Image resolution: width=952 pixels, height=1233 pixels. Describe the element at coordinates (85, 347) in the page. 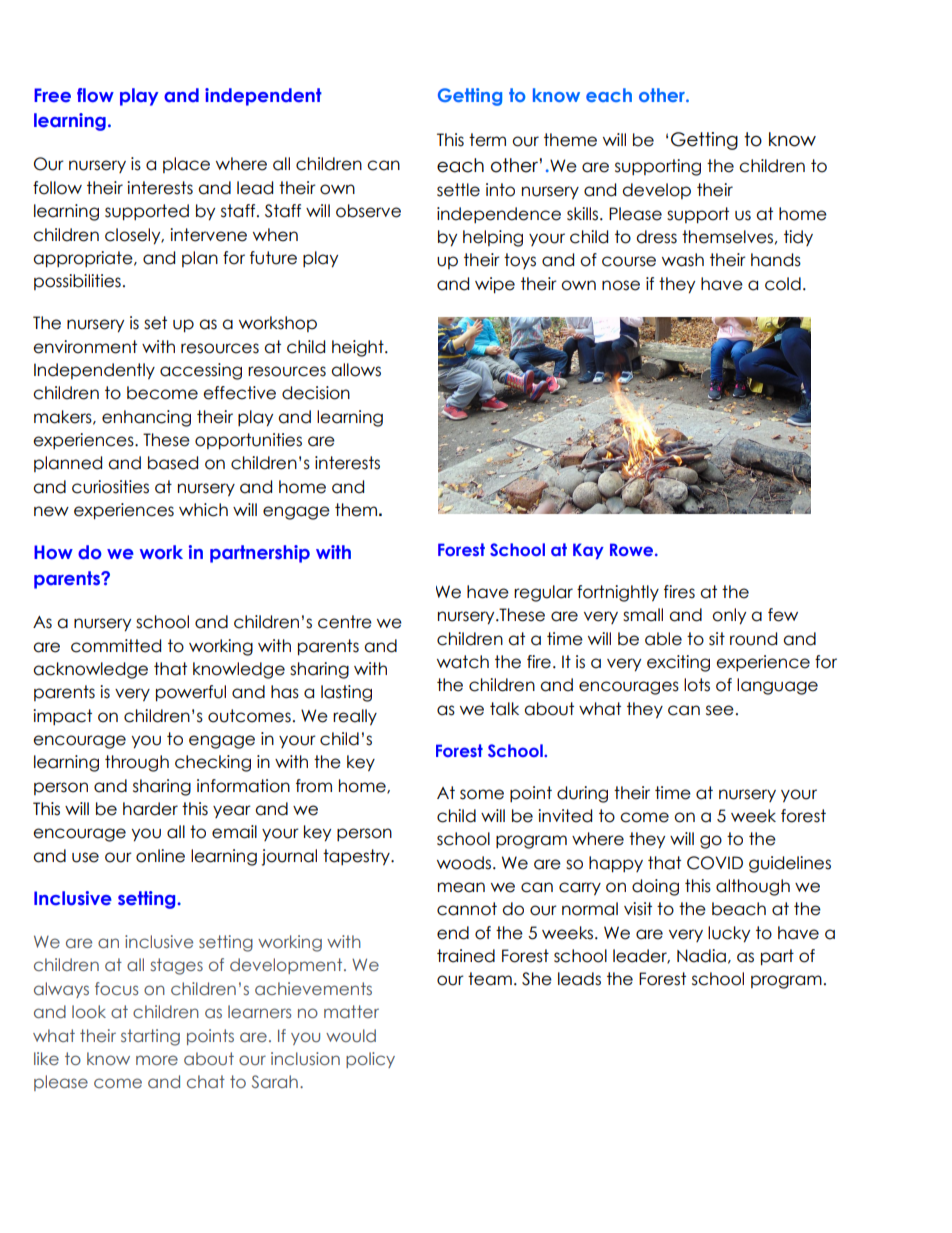

I see `environment` at that location.
